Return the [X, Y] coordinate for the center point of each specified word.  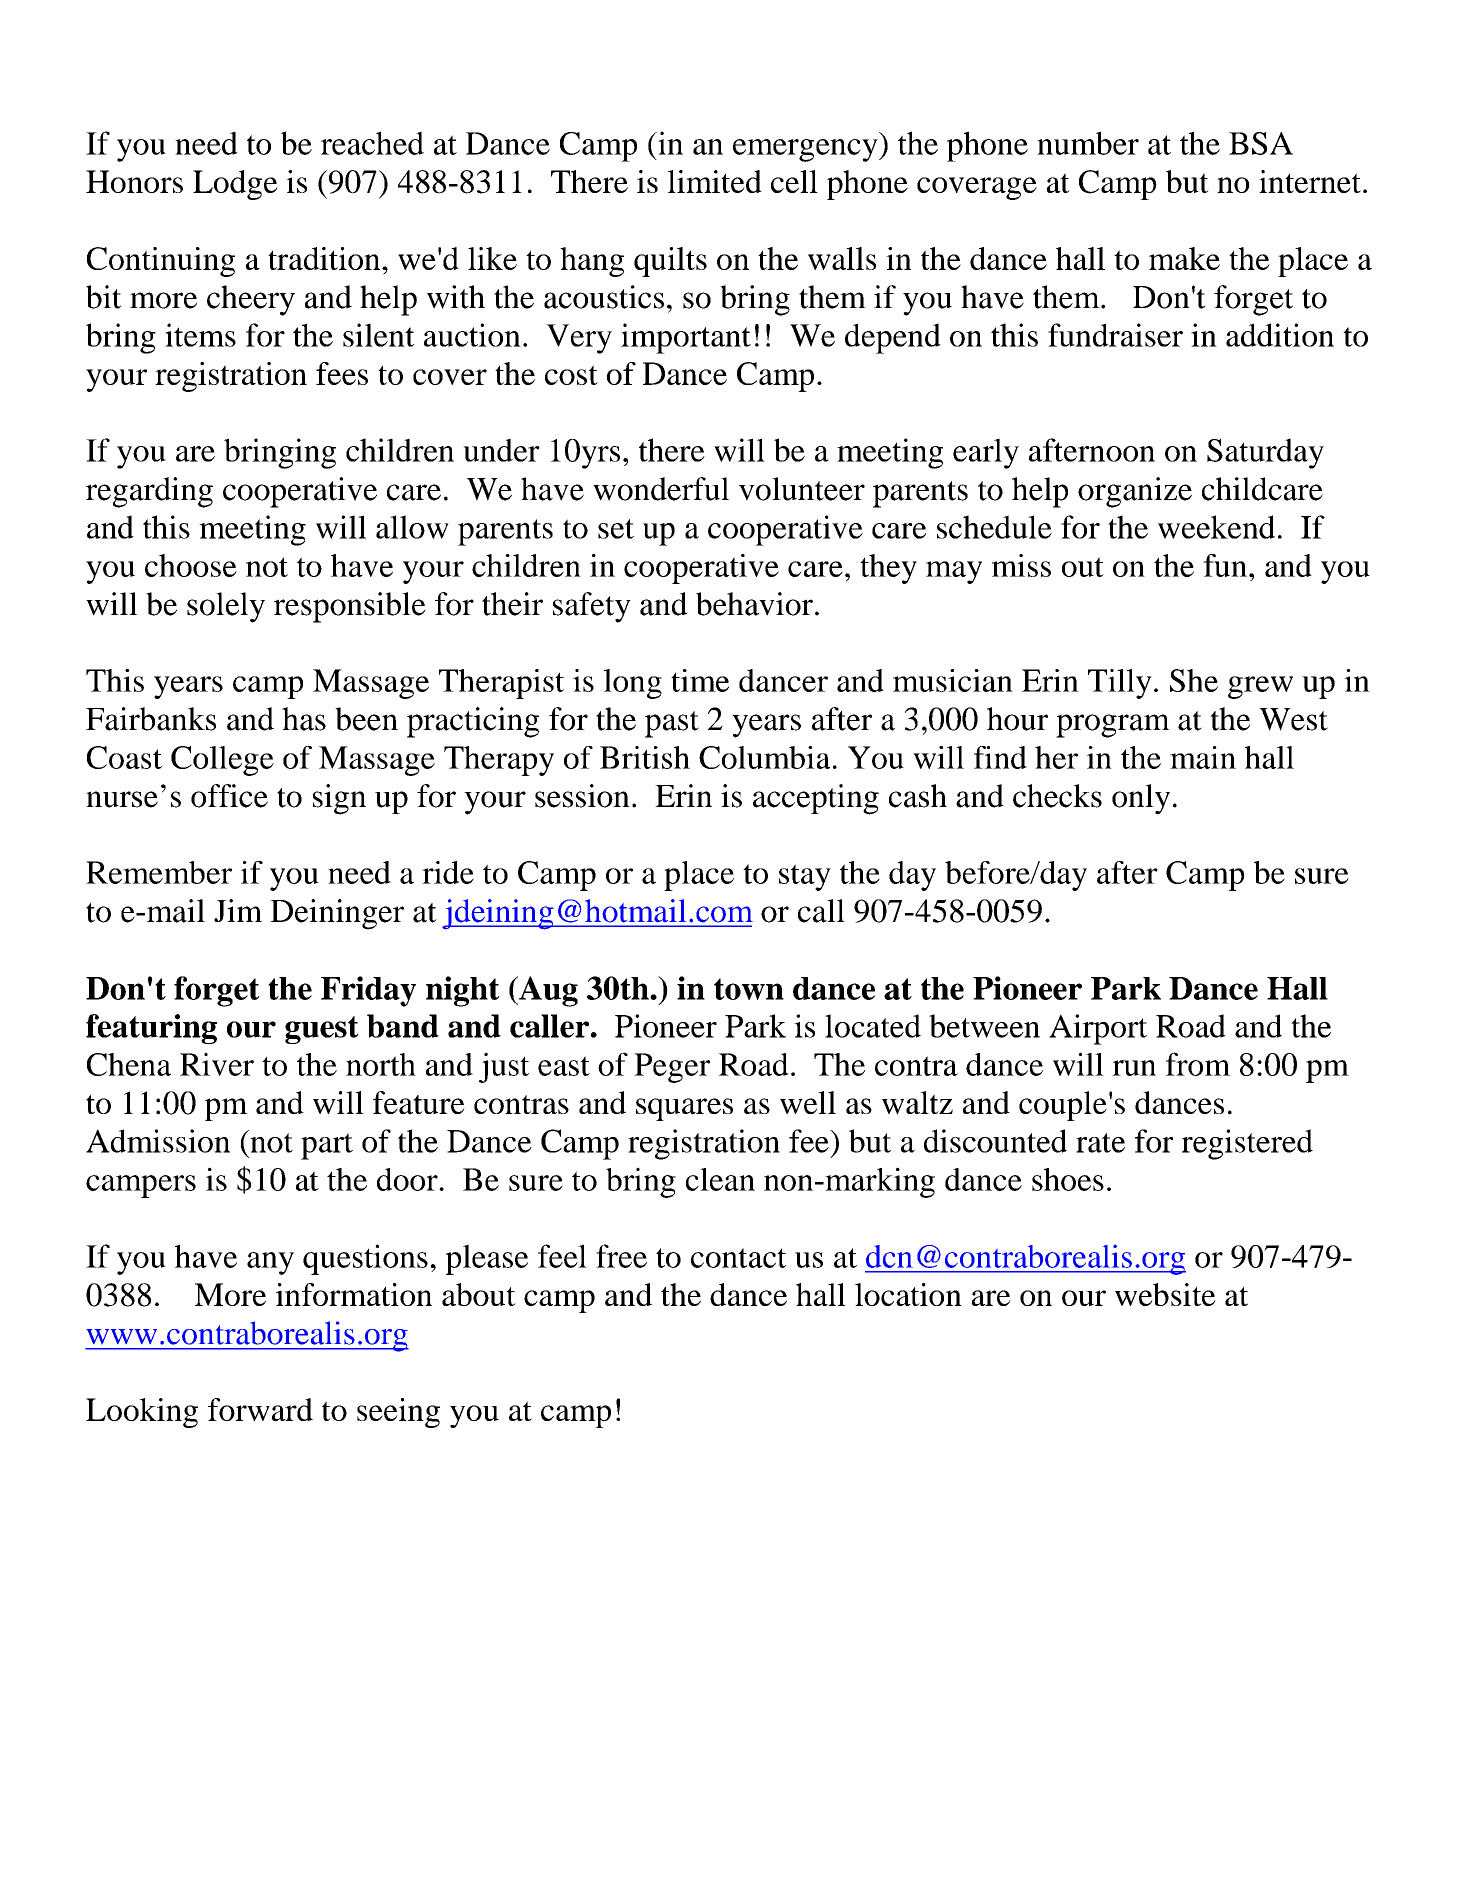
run [1134, 1068]
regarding [149, 492]
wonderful [661, 489]
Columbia [764, 757]
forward [260, 1409]
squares [684, 1109]
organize [1135, 492]
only [1141, 799]
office [229, 796]
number [1088, 143]
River [217, 1064]
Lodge [235, 185]
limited [715, 181]
